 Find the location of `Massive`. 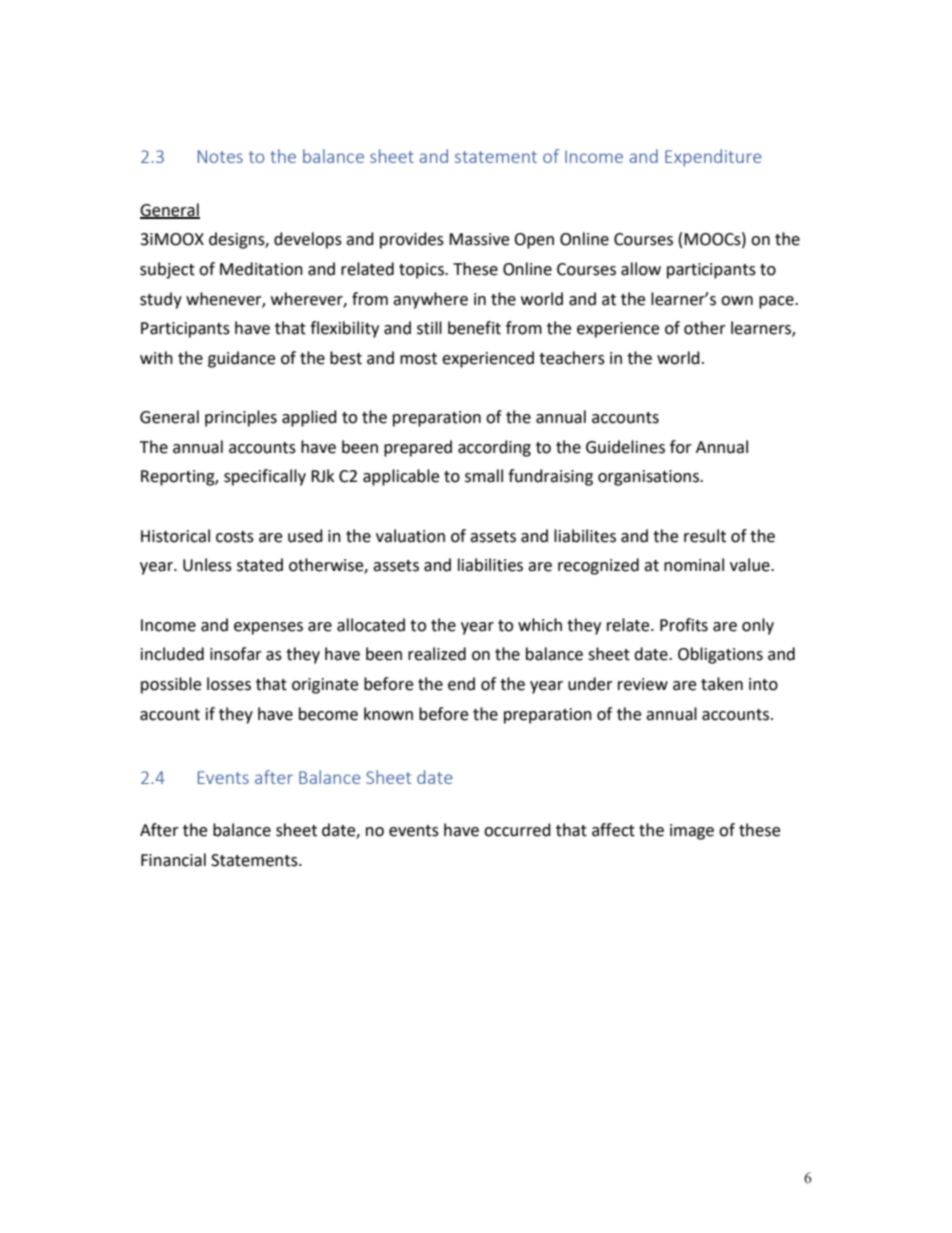

Massive is located at coordinates (479, 239).
